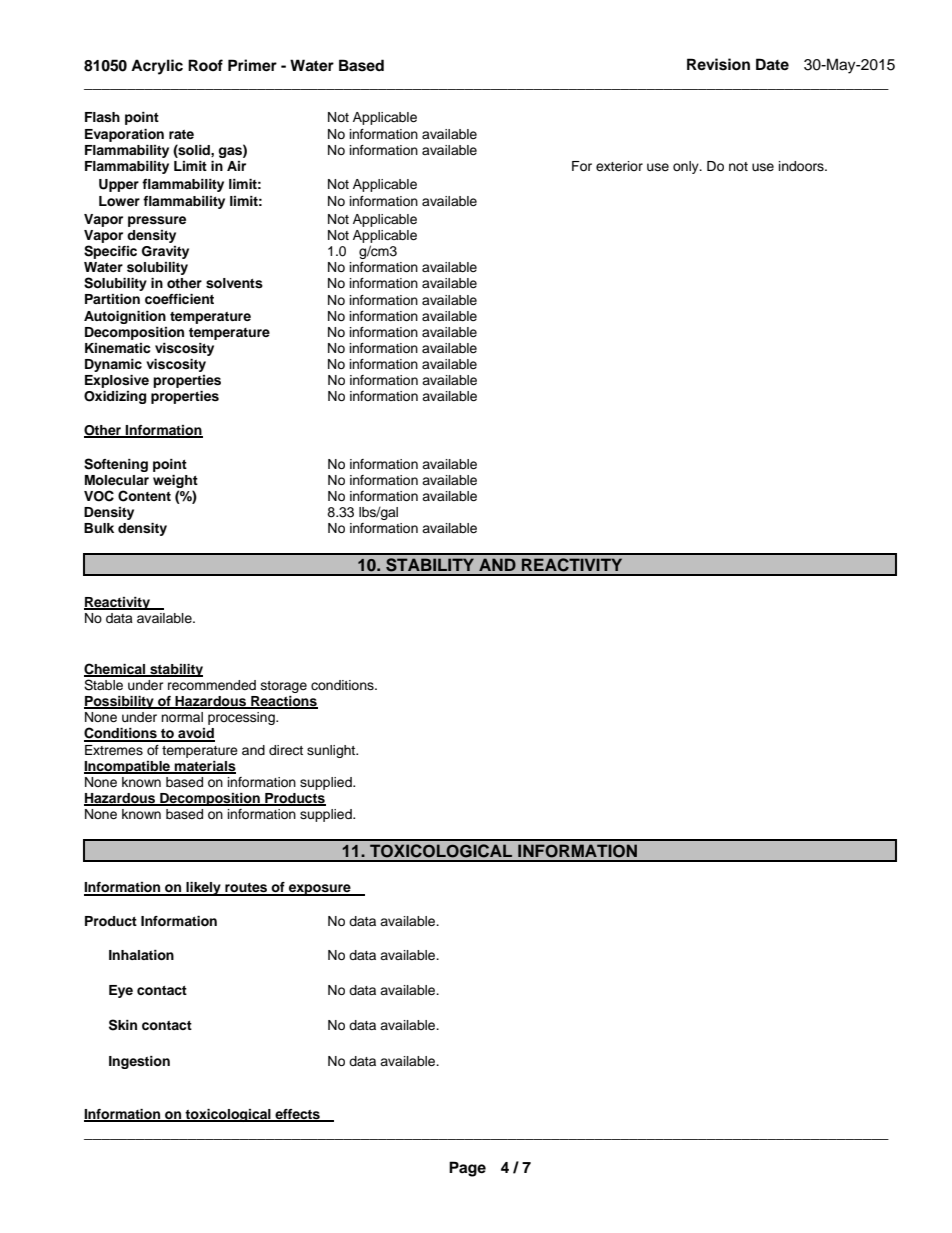 The height and width of the image is (1233, 952). What do you see at coordinates (718, 64) in the image?
I see `Revision` at bounding box center [718, 64].
